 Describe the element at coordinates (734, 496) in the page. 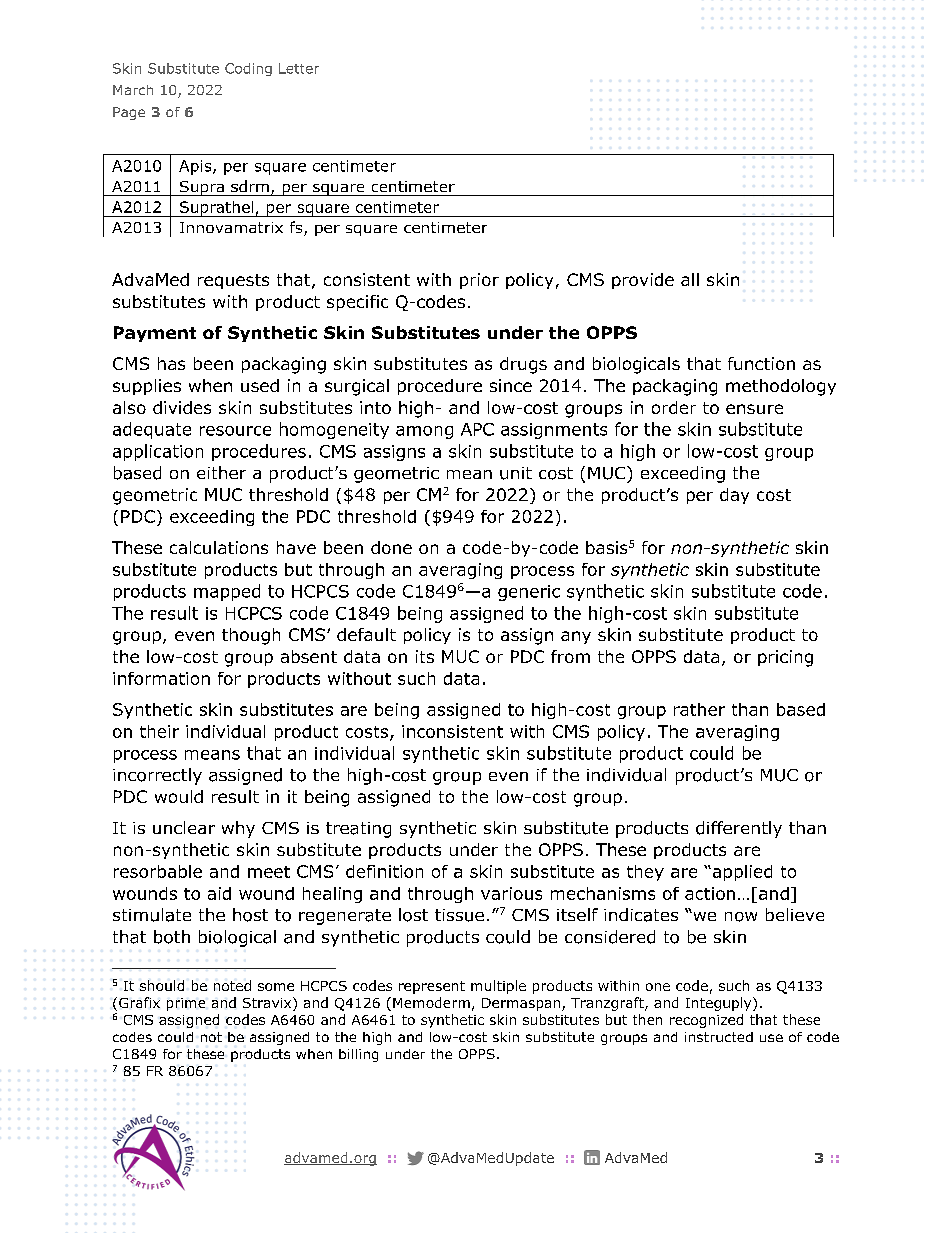

I see `day` at that location.
